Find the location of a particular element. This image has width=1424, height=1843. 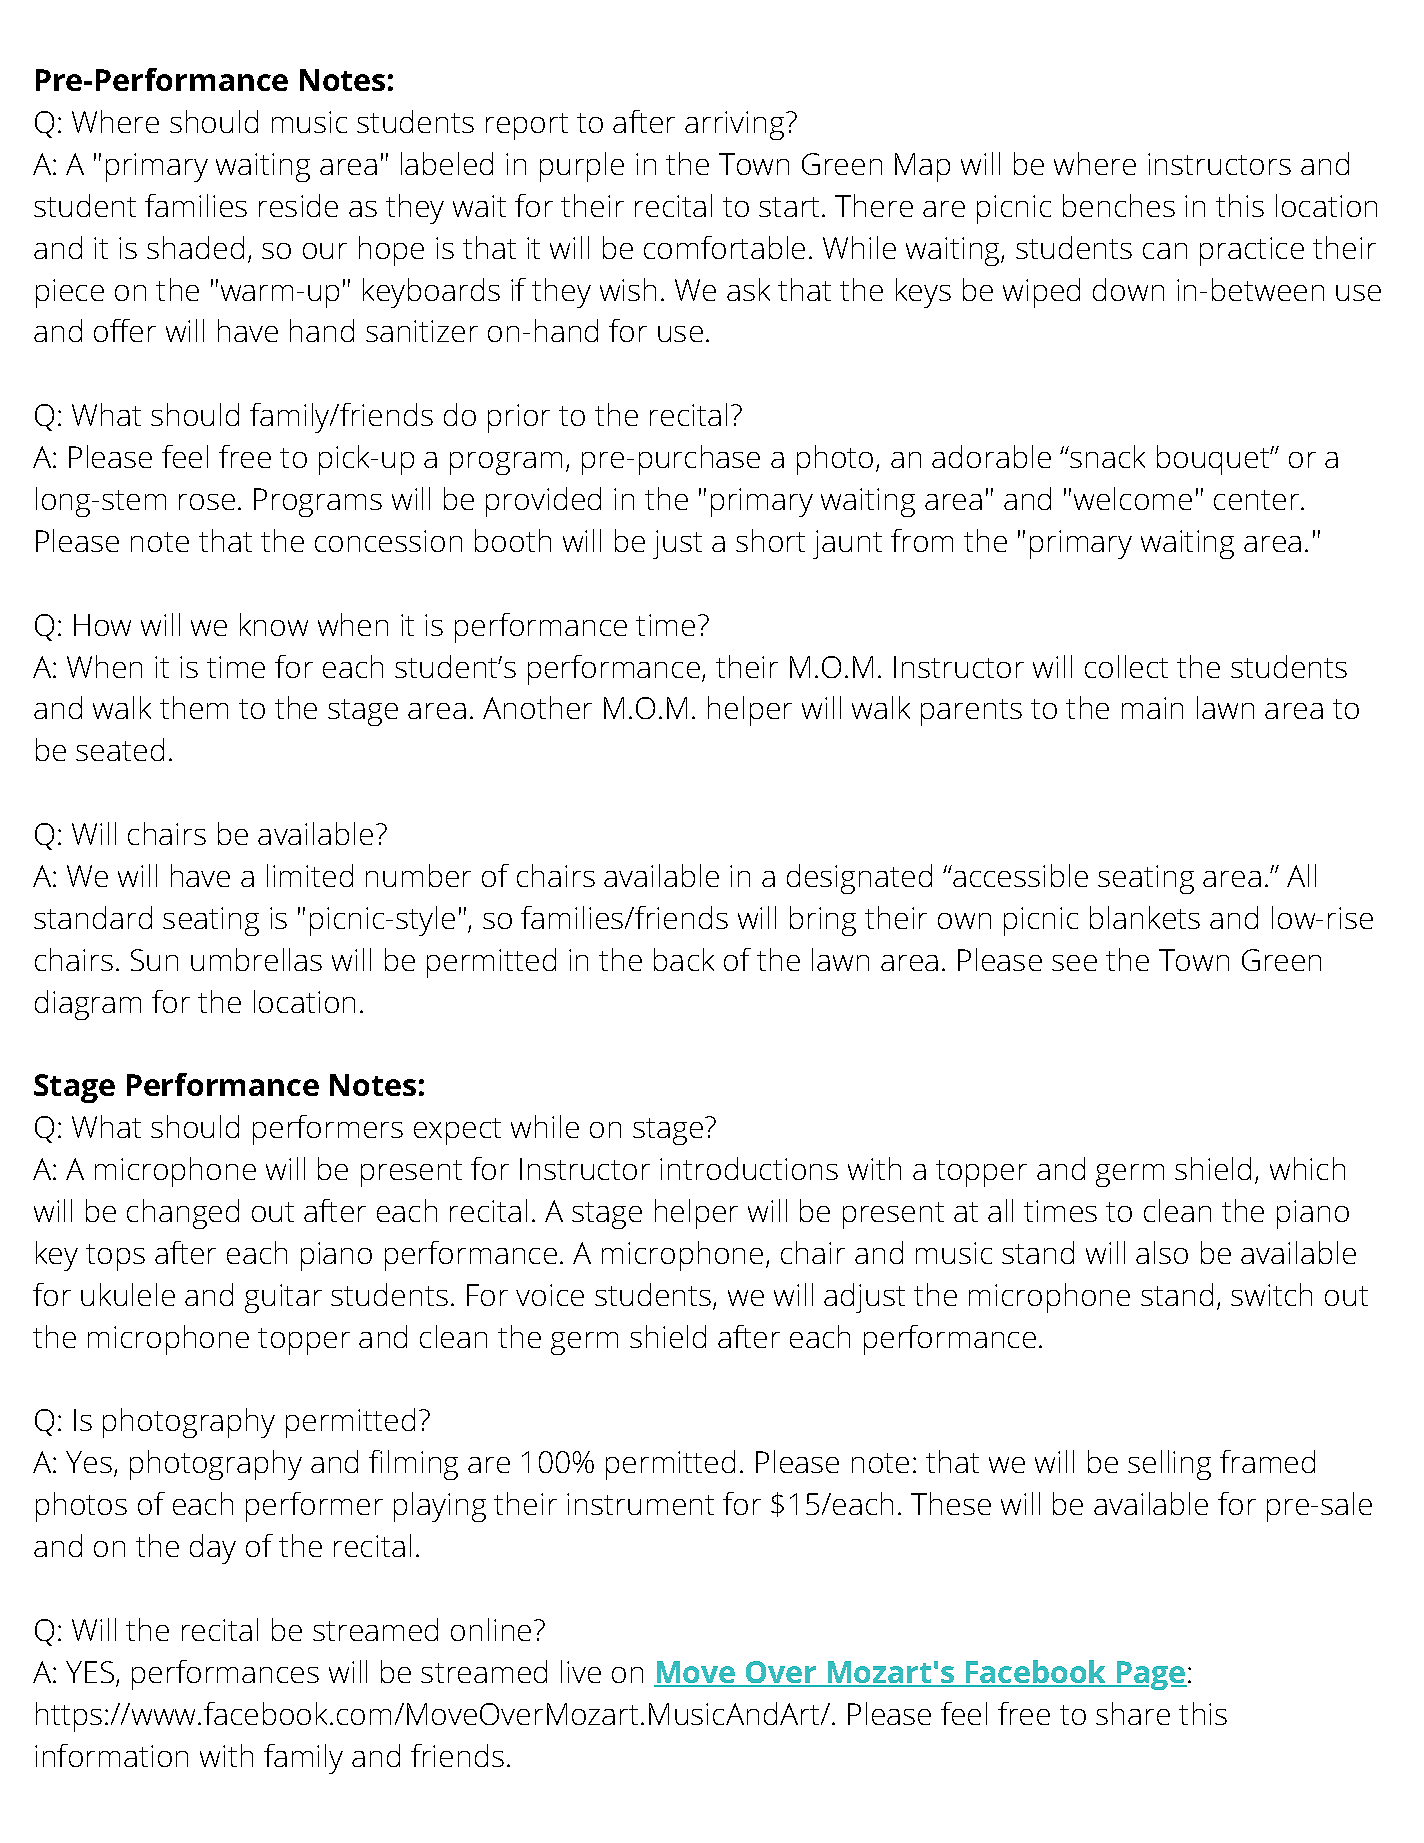

reside is located at coordinates (298, 205).
